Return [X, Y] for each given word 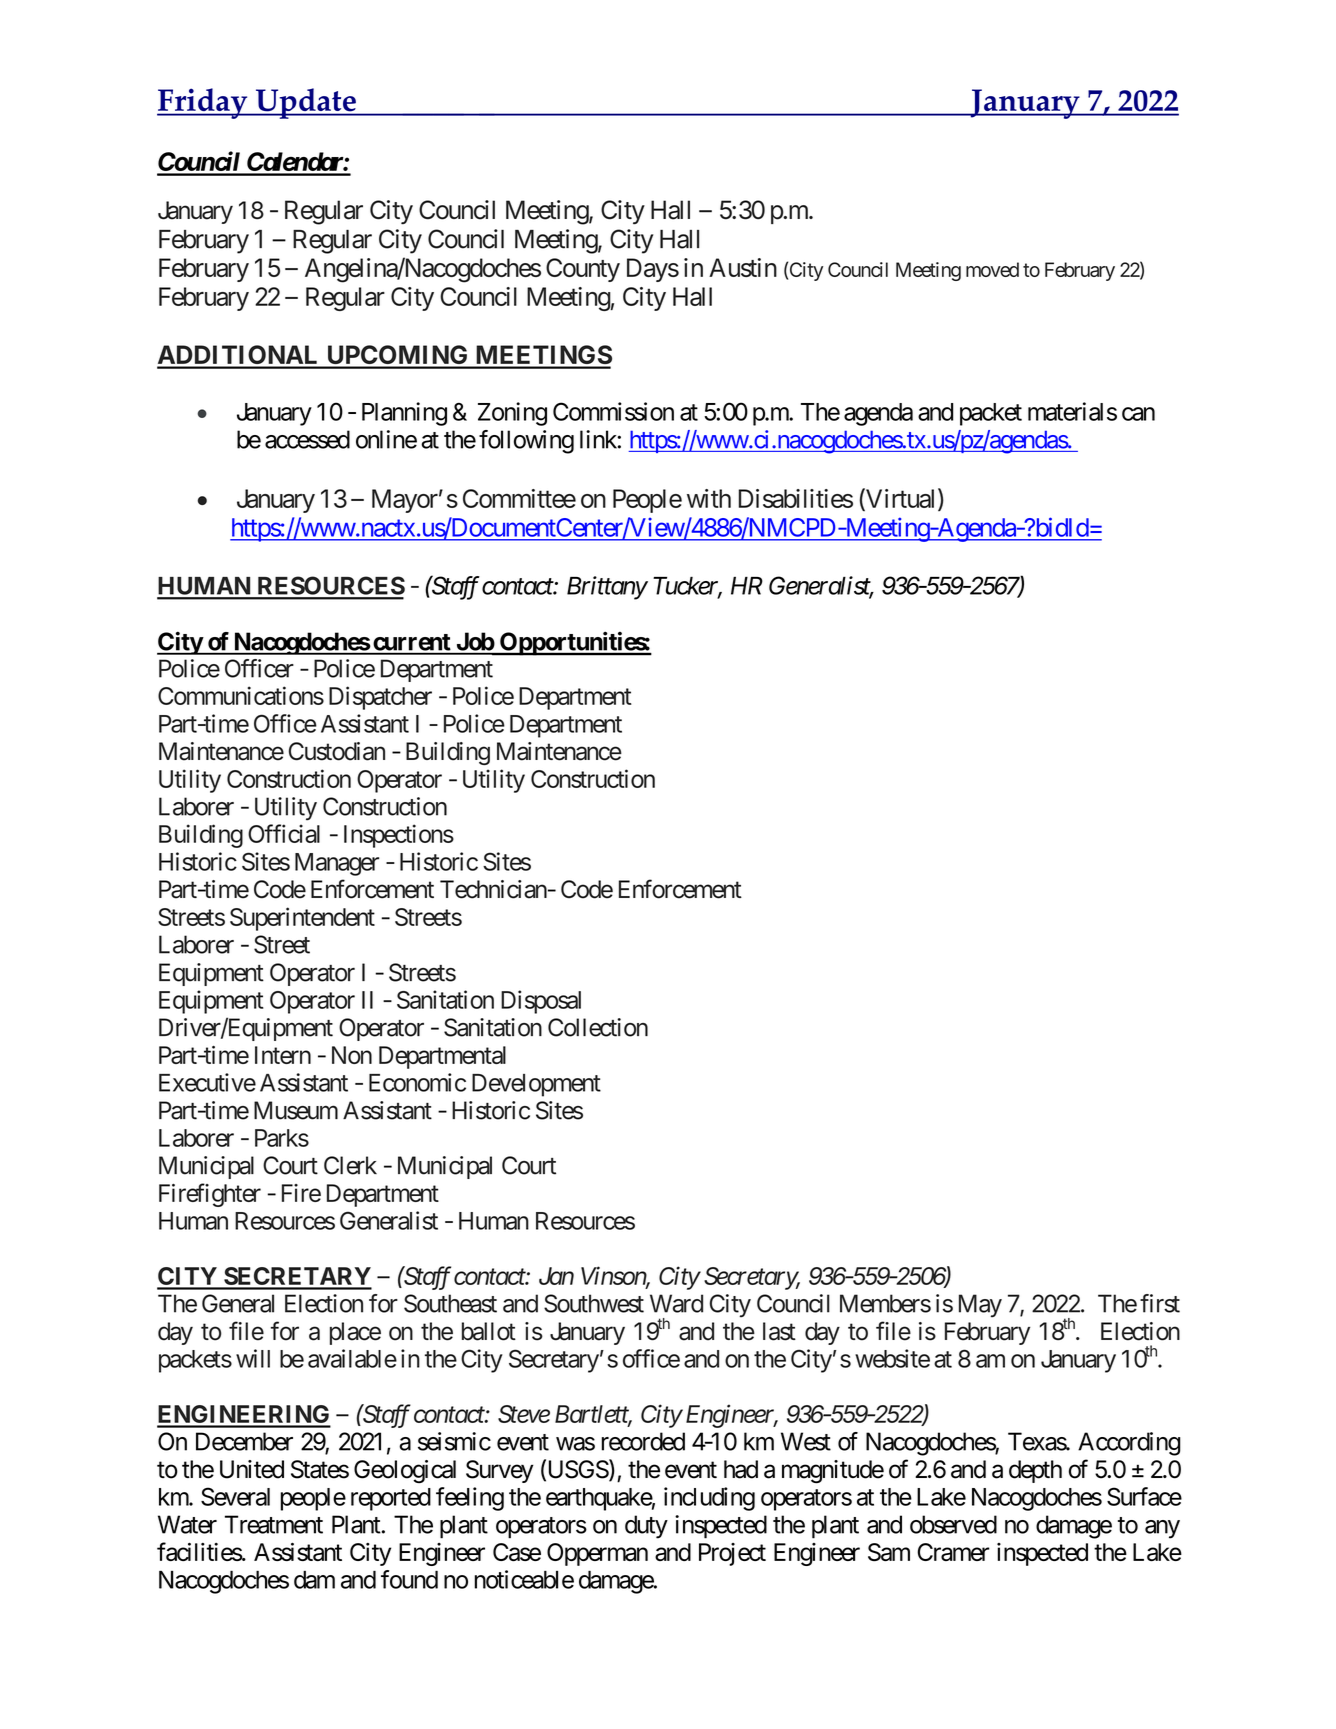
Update [305, 103]
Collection [598, 1027]
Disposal [541, 1002]
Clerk [350, 1165]
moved [992, 269]
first [1160, 1303]
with [709, 498]
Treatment [274, 1524]
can [1138, 414]
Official [284, 833]
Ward [676, 1303]
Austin [743, 267]
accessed [307, 439]
